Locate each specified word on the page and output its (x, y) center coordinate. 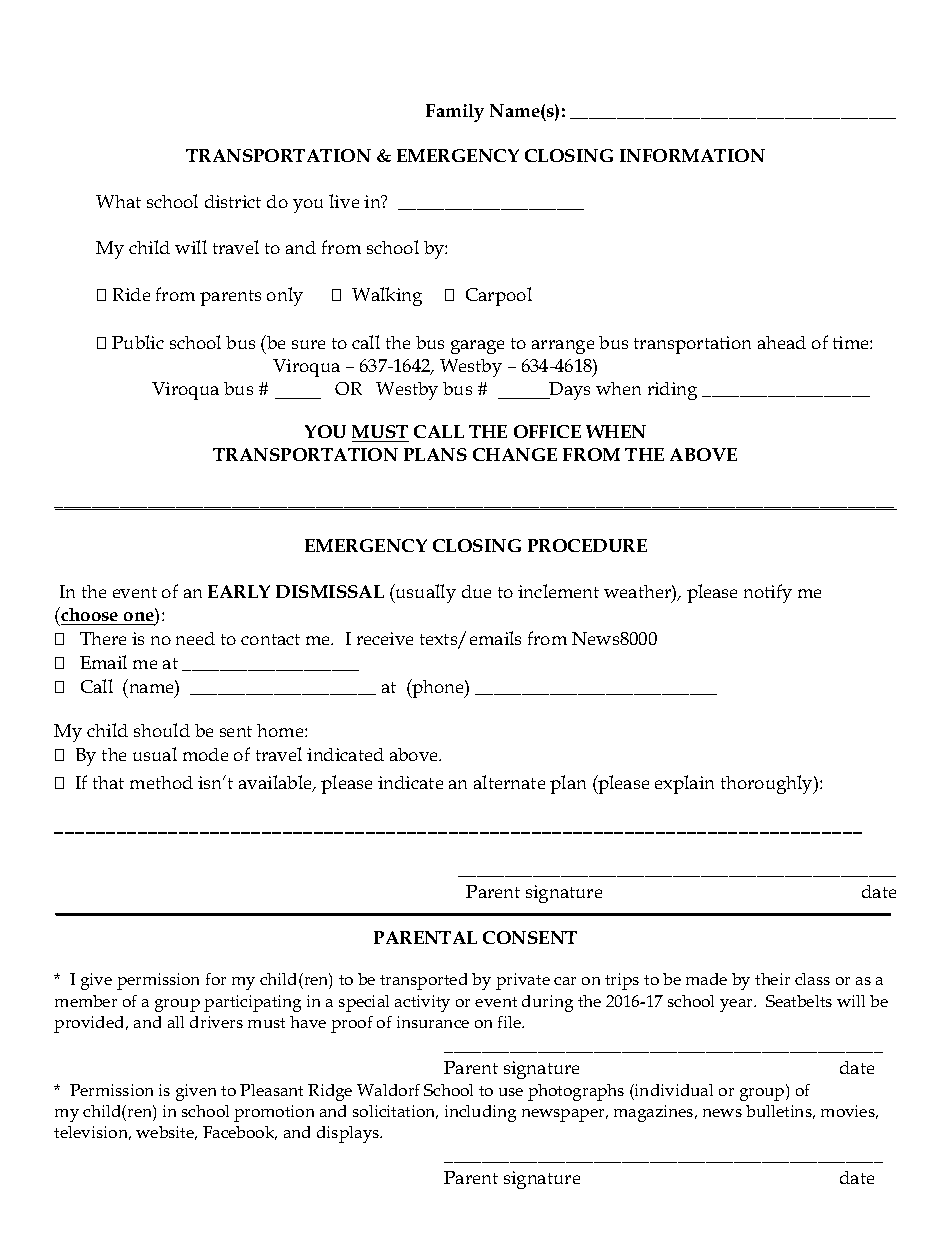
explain (684, 784)
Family (455, 113)
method (161, 782)
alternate (509, 782)
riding (672, 391)
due (476, 591)
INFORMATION (692, 155)
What (118, 201)
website (166, 1133)
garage (477, 347)
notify (768, 593)
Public (138, 342)
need (195, 638)
